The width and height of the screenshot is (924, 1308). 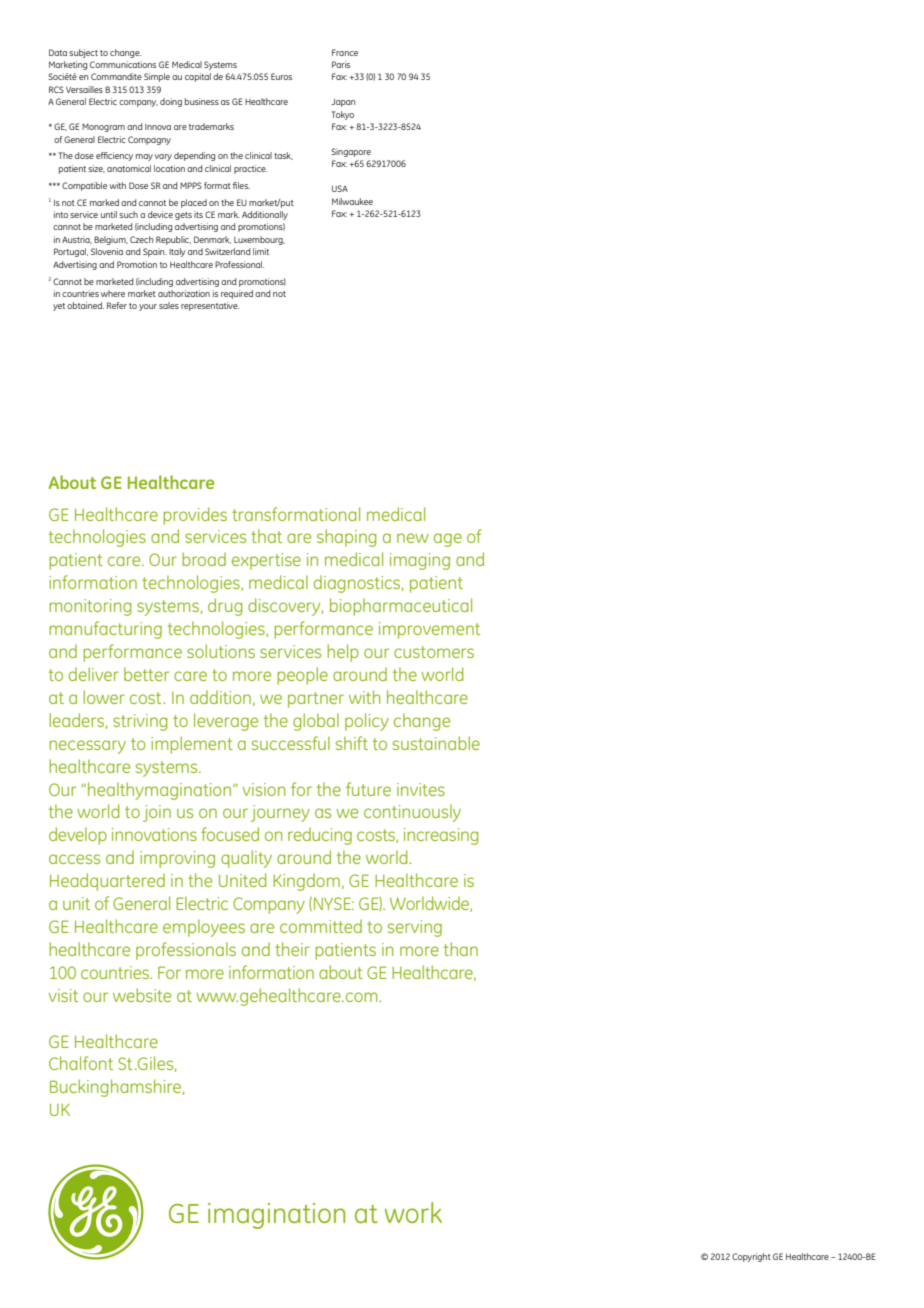 I want to click on imagination, so click(x=276, y=1216).
